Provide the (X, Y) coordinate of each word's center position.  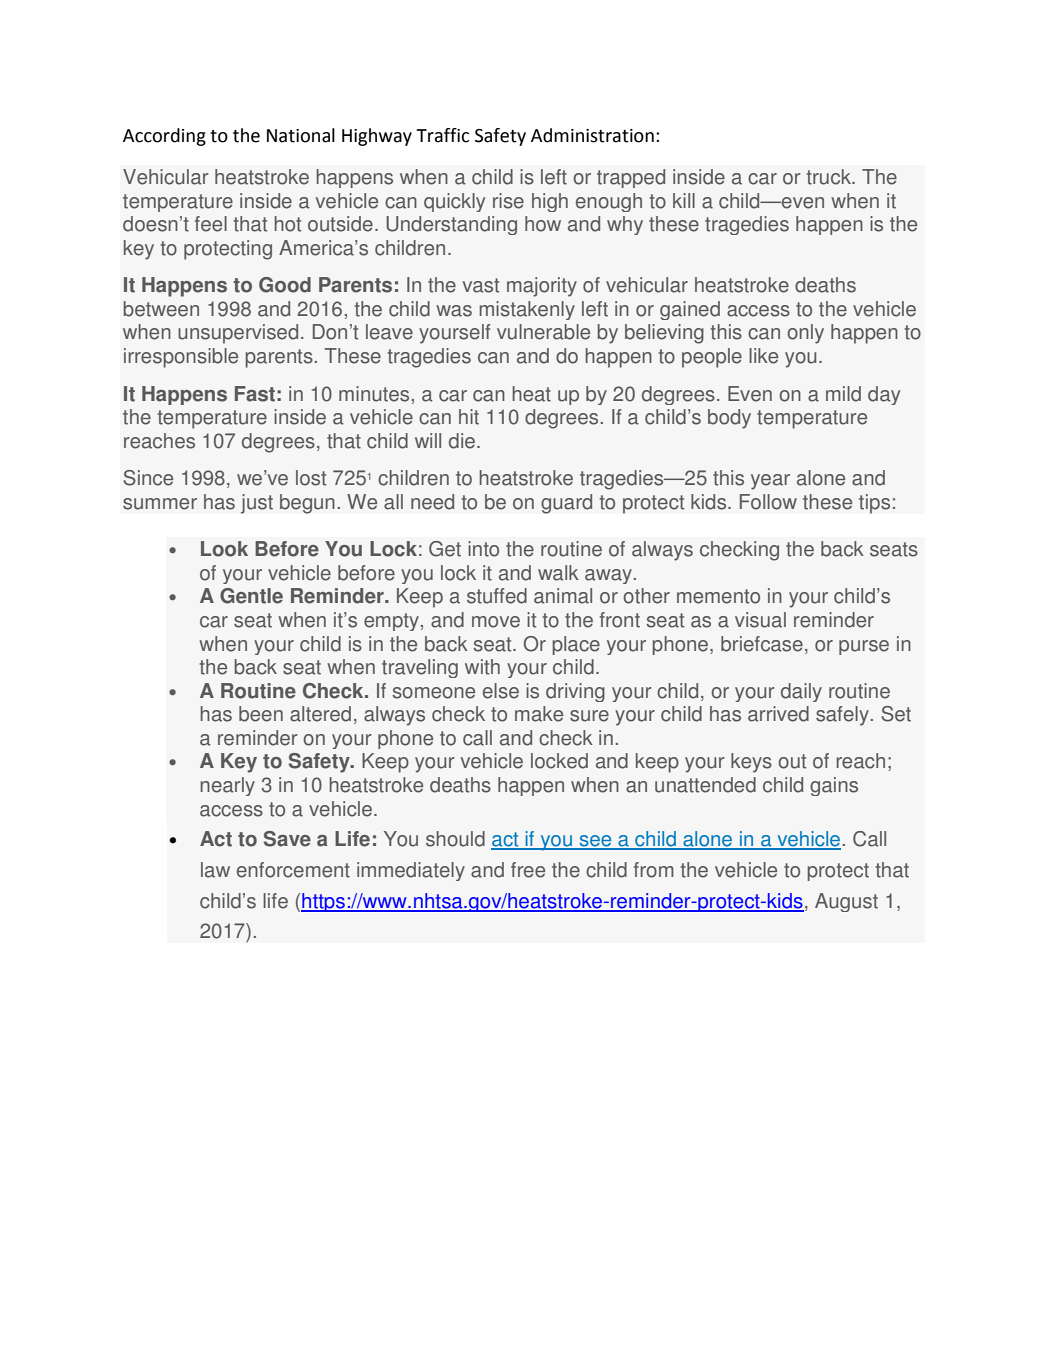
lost (311, 478)
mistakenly (527, 310)
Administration (592, 135)
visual (760, 620)
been (261, 714)
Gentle (251, 596)
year (770, 482)
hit (469, 417)
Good (285, 285)
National (301, 135)
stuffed (497, 596)
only (805, 334)
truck (829, 177)
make (539, 714)
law (215, 870)
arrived (778, 714)
